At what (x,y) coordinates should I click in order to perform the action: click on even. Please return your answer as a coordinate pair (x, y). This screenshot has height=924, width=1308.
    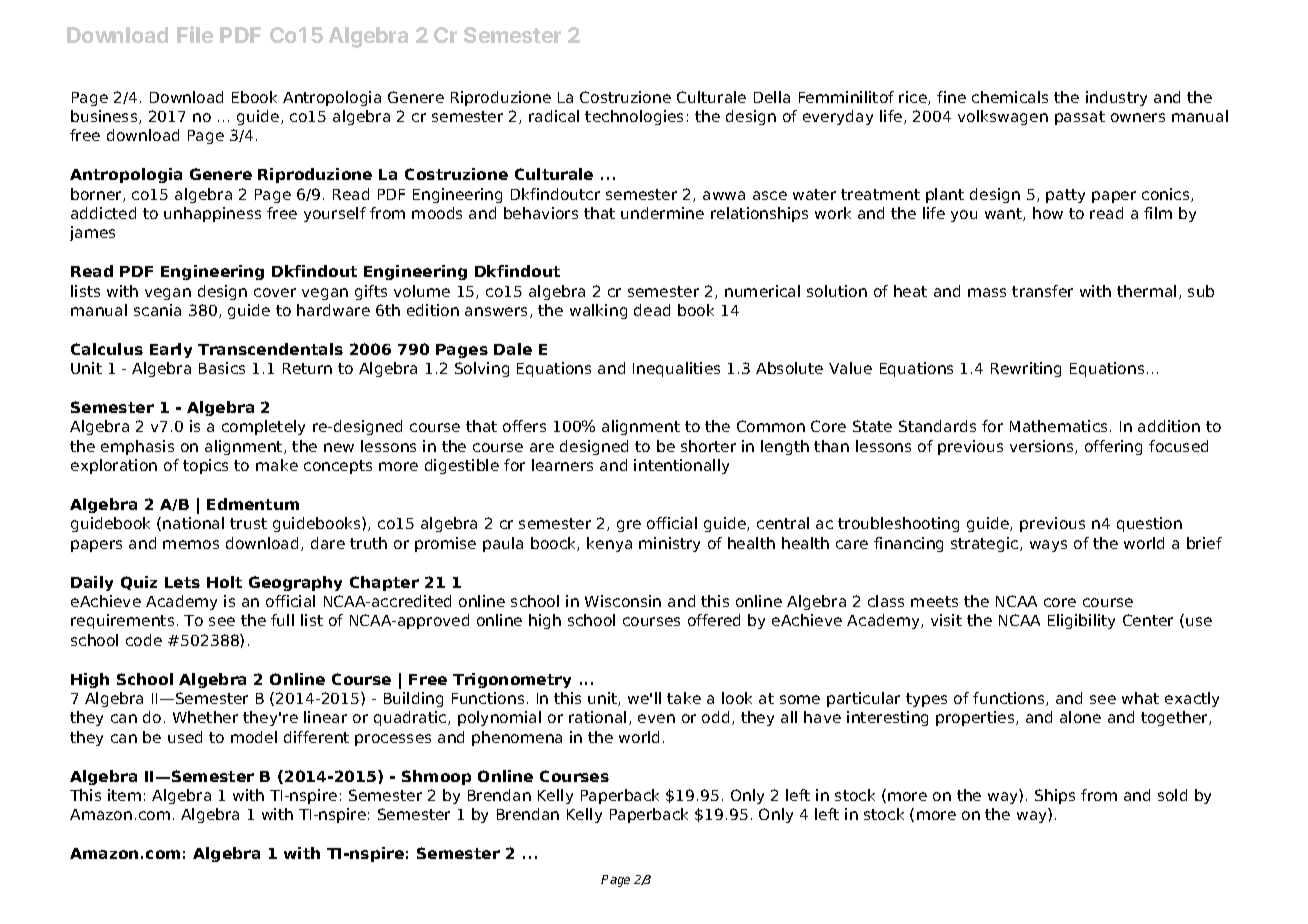
    Looking at the image, I should click on (656, 718).
